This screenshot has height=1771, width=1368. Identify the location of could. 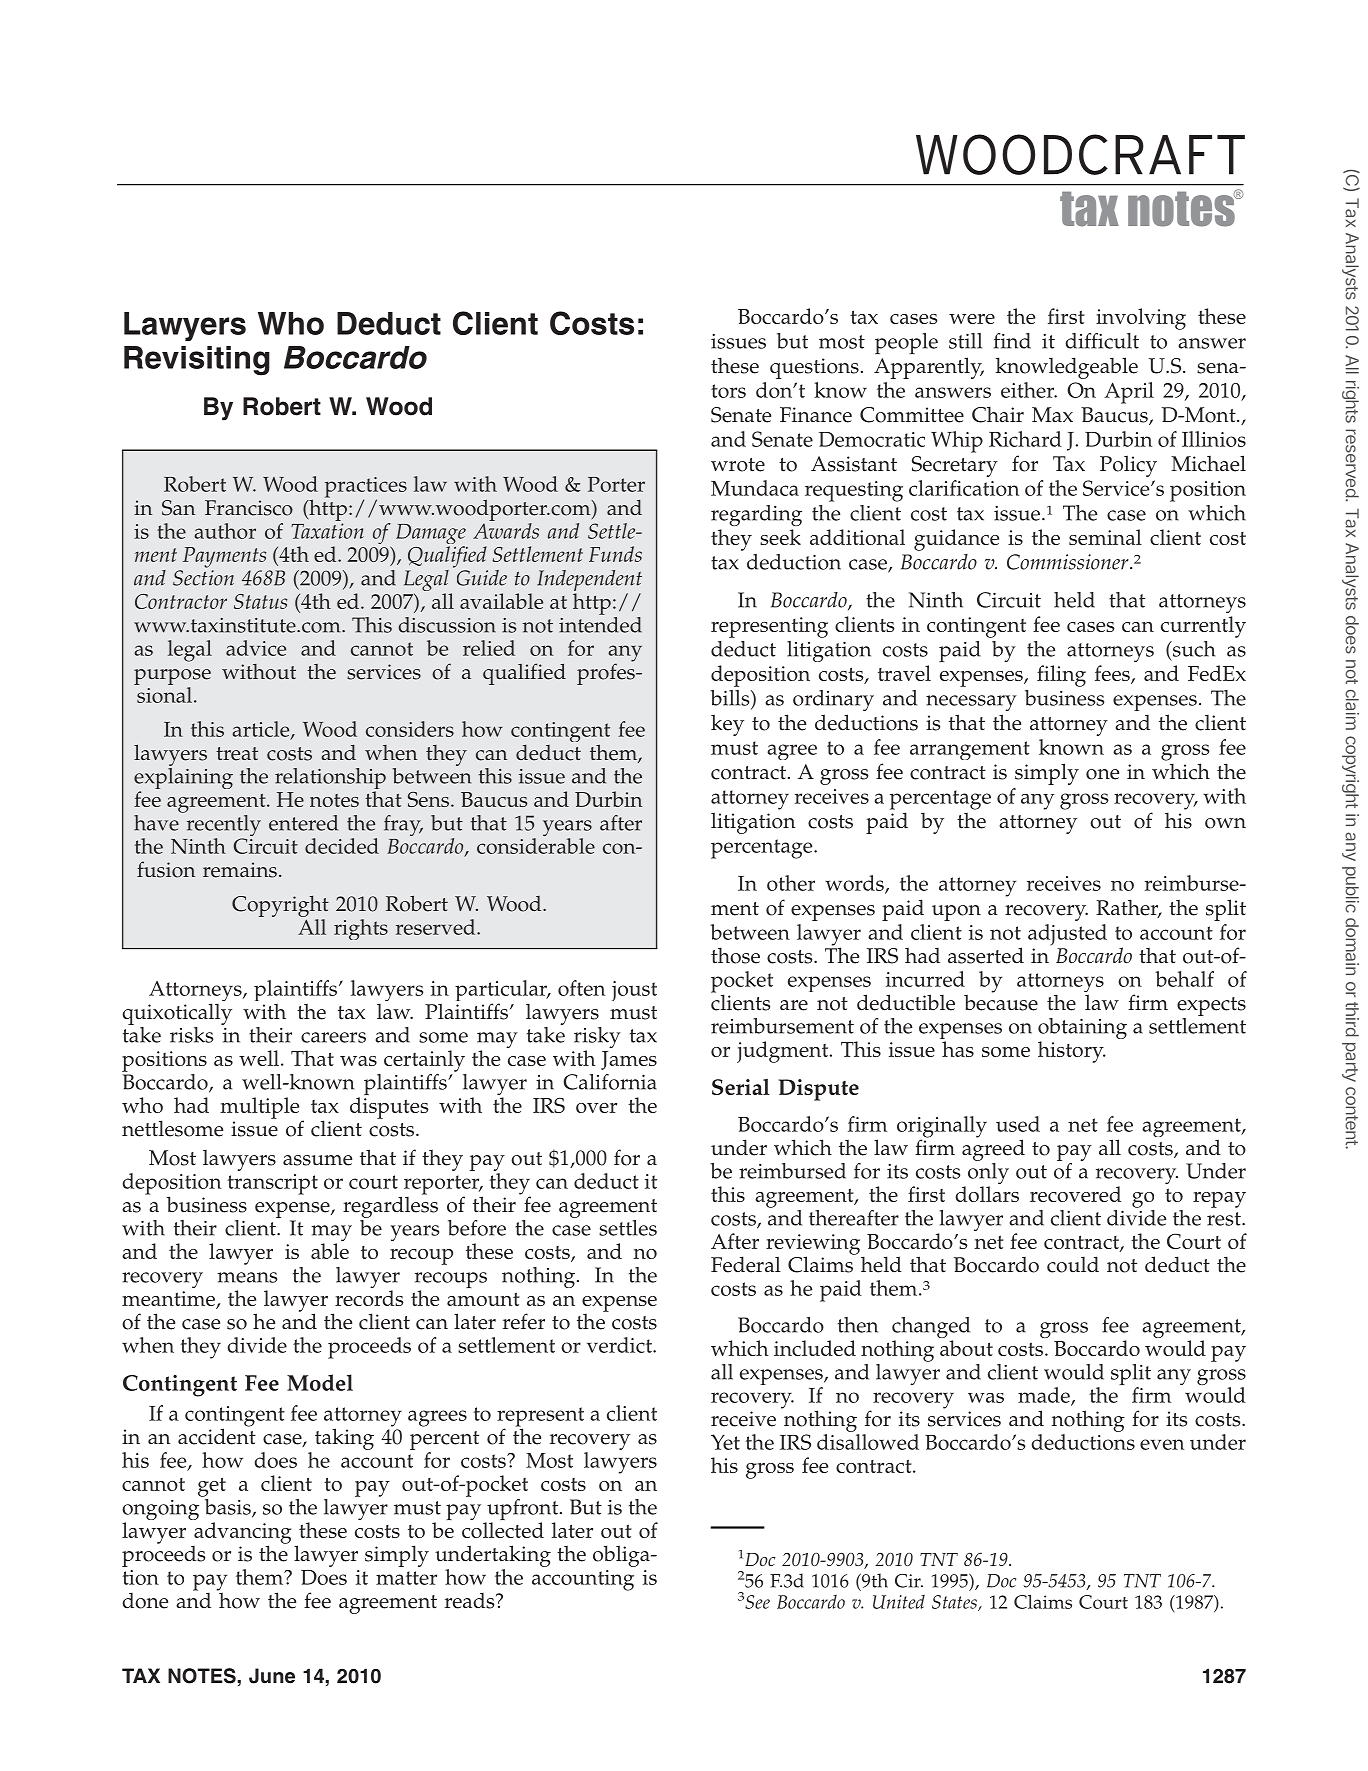
(1073, 1264).
